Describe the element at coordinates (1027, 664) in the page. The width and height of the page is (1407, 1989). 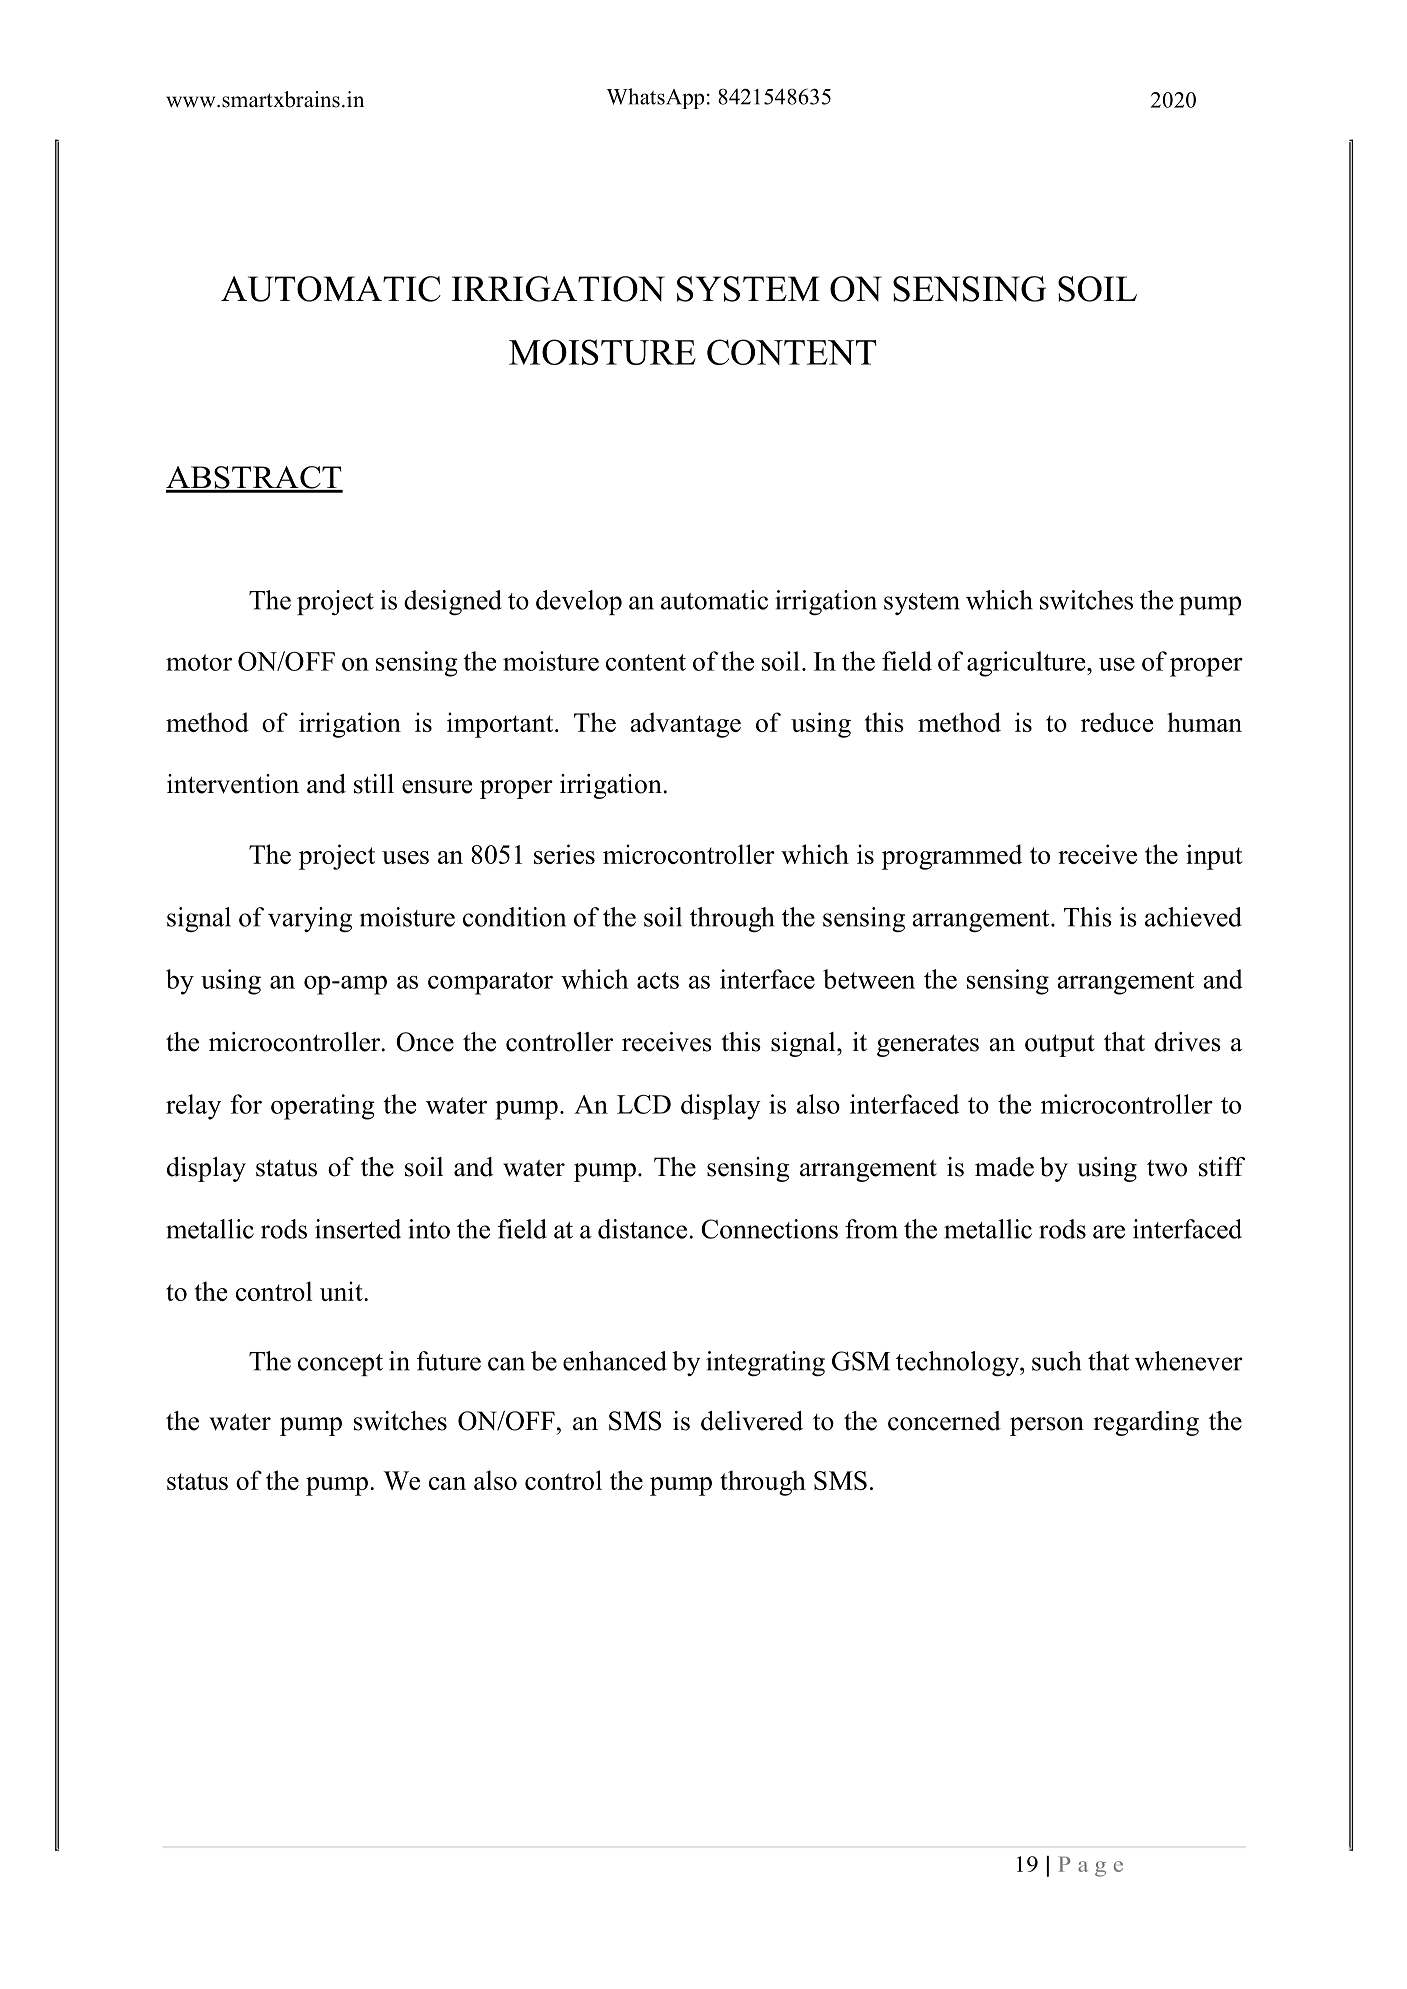
I see `agriculture` at that location.
